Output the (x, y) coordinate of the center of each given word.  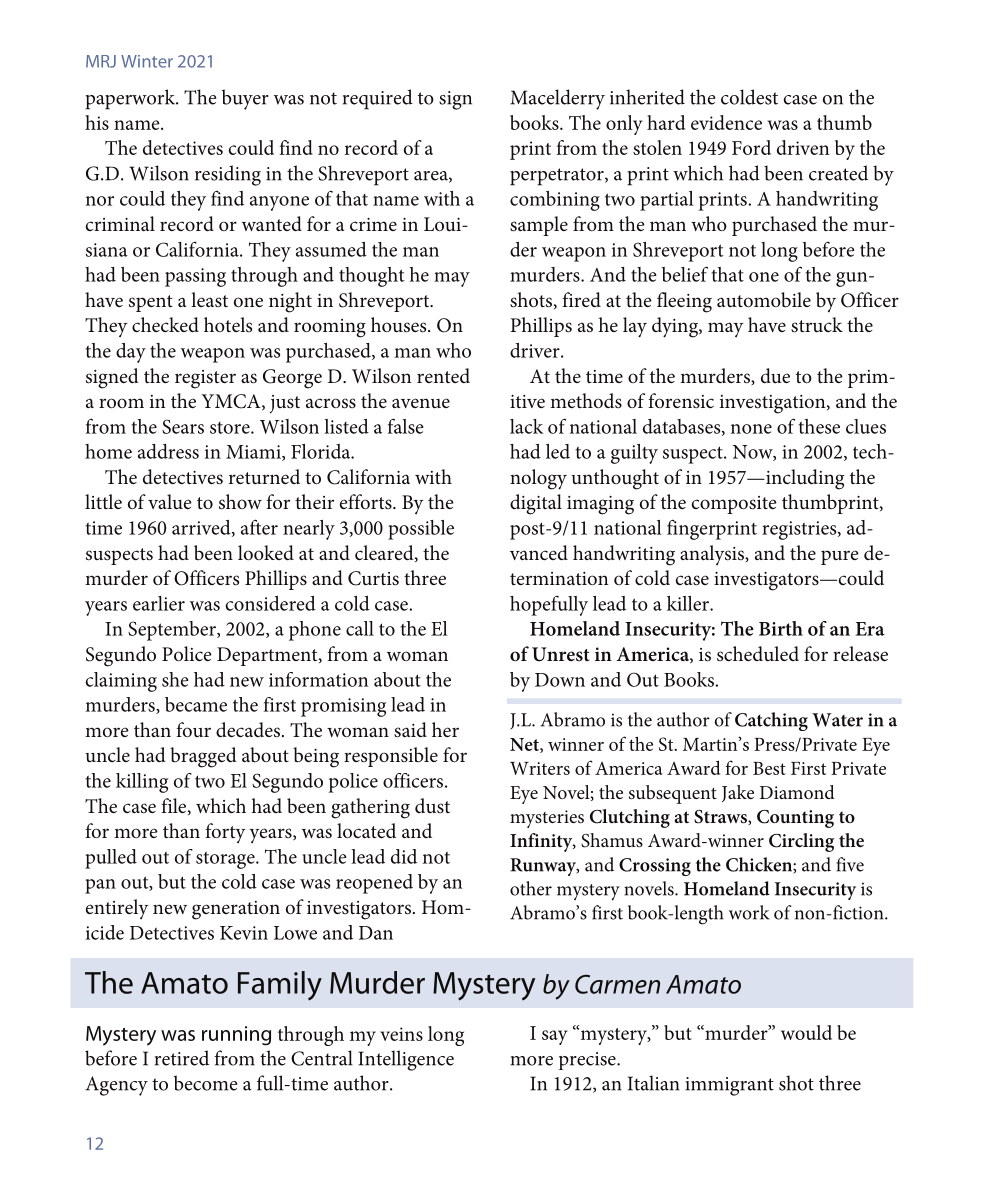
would (806, 1032)
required (378, 99)
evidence (726, 122)
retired (182, 1058)
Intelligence (406, 1060)
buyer (245, 99)
